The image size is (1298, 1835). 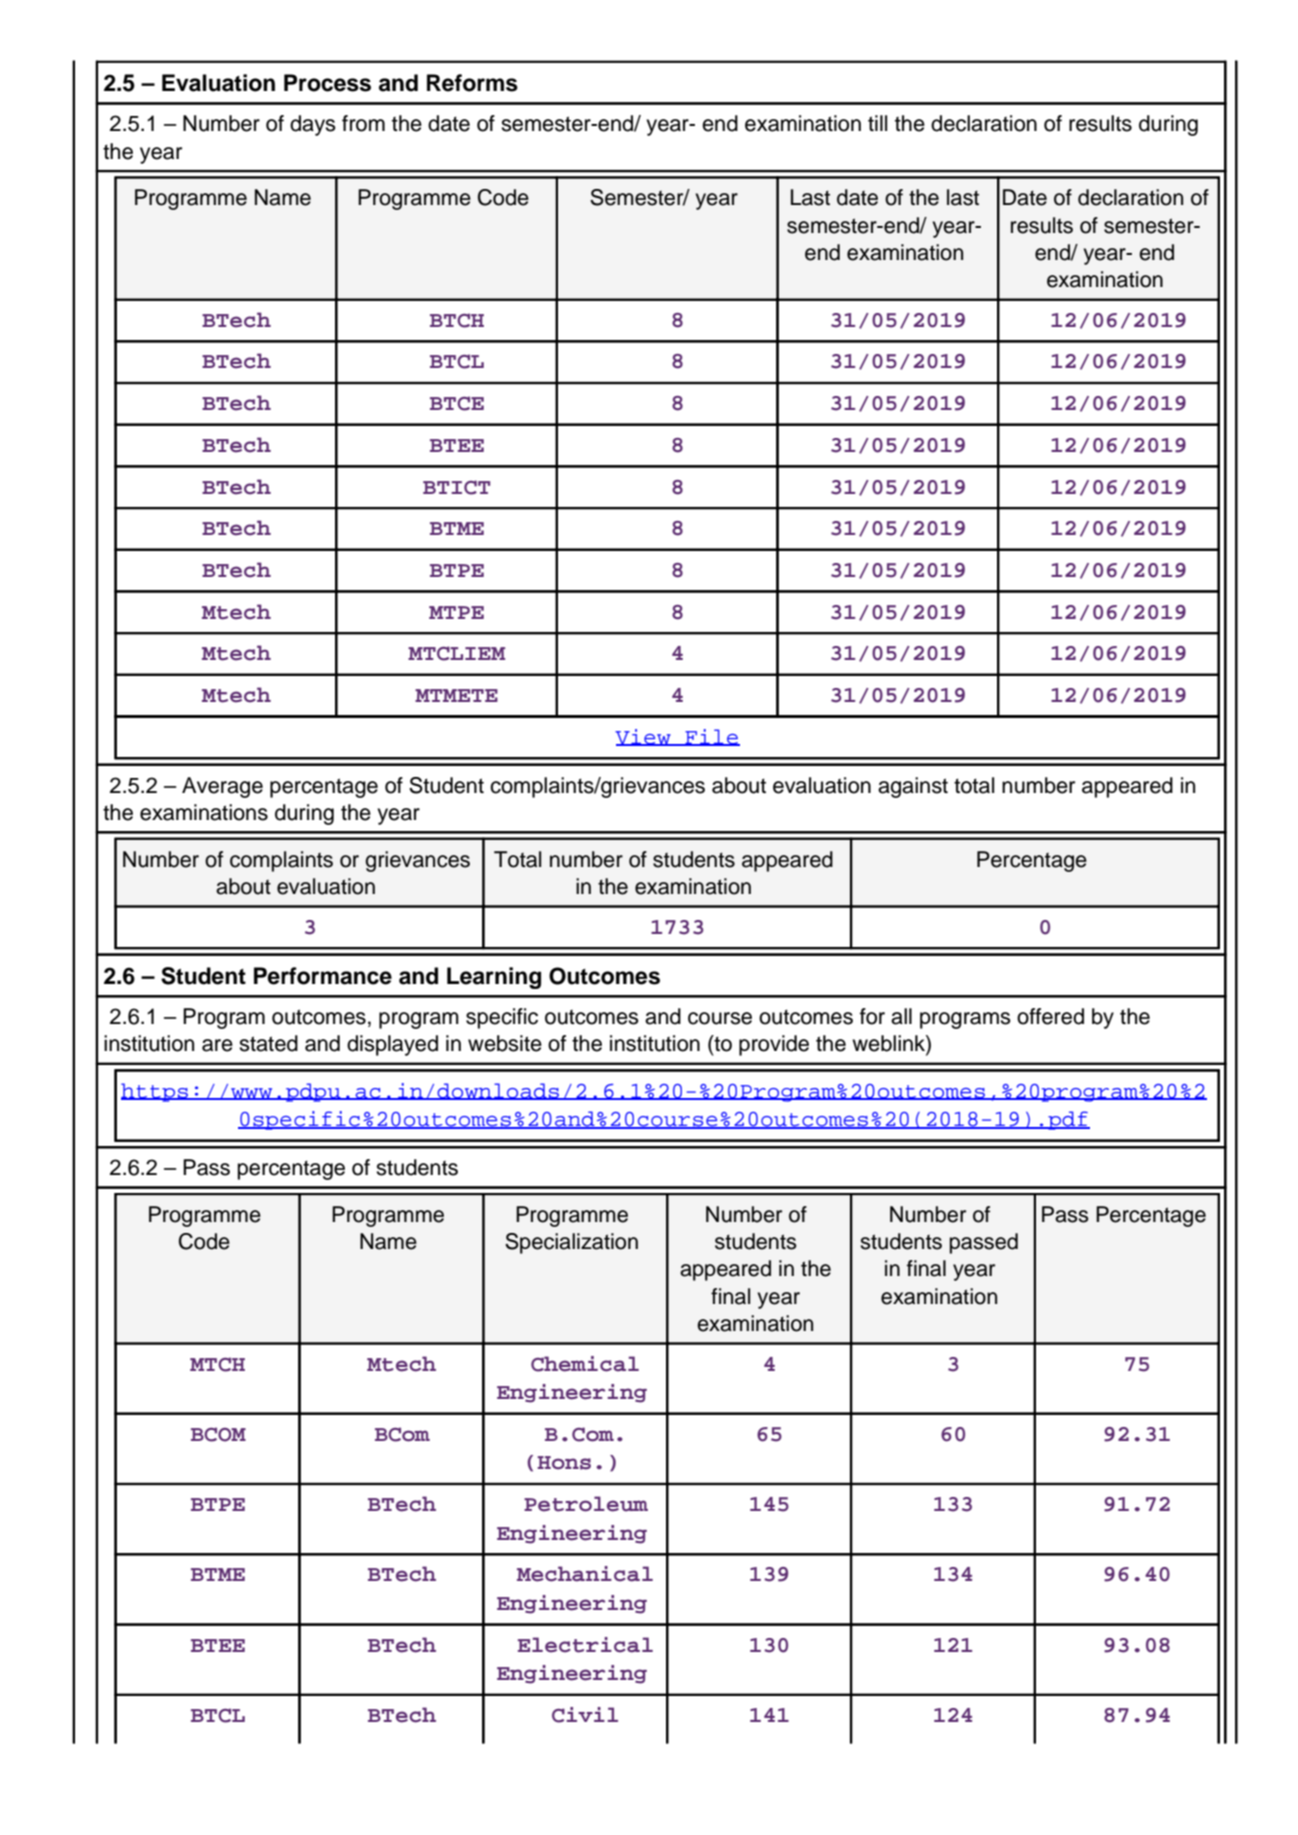 What do you see at coordinates (1050, 1016) in the image?
I see `offered` at bounding box center [1050, 1016].
